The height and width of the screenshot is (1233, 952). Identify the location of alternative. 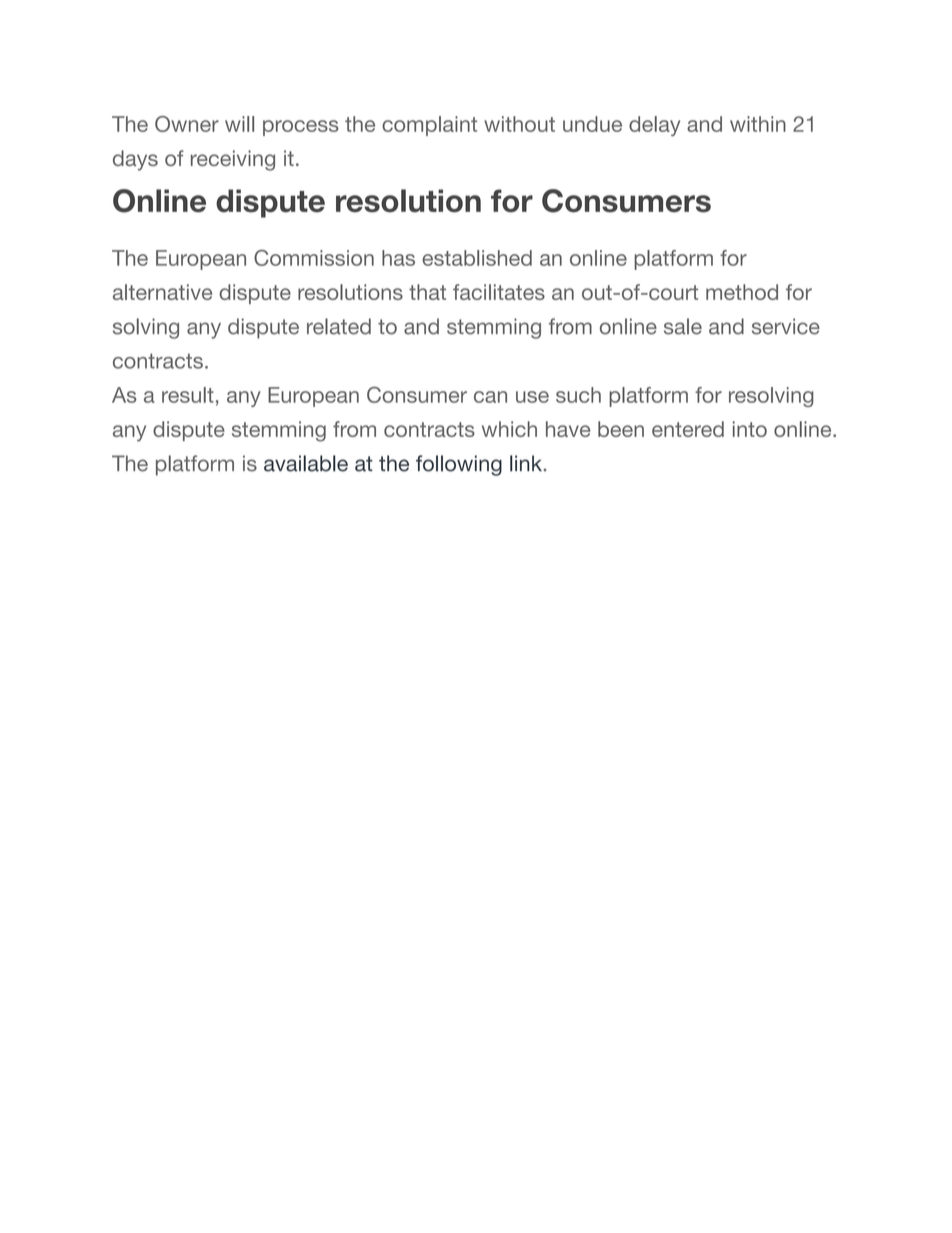
(162, 292).
